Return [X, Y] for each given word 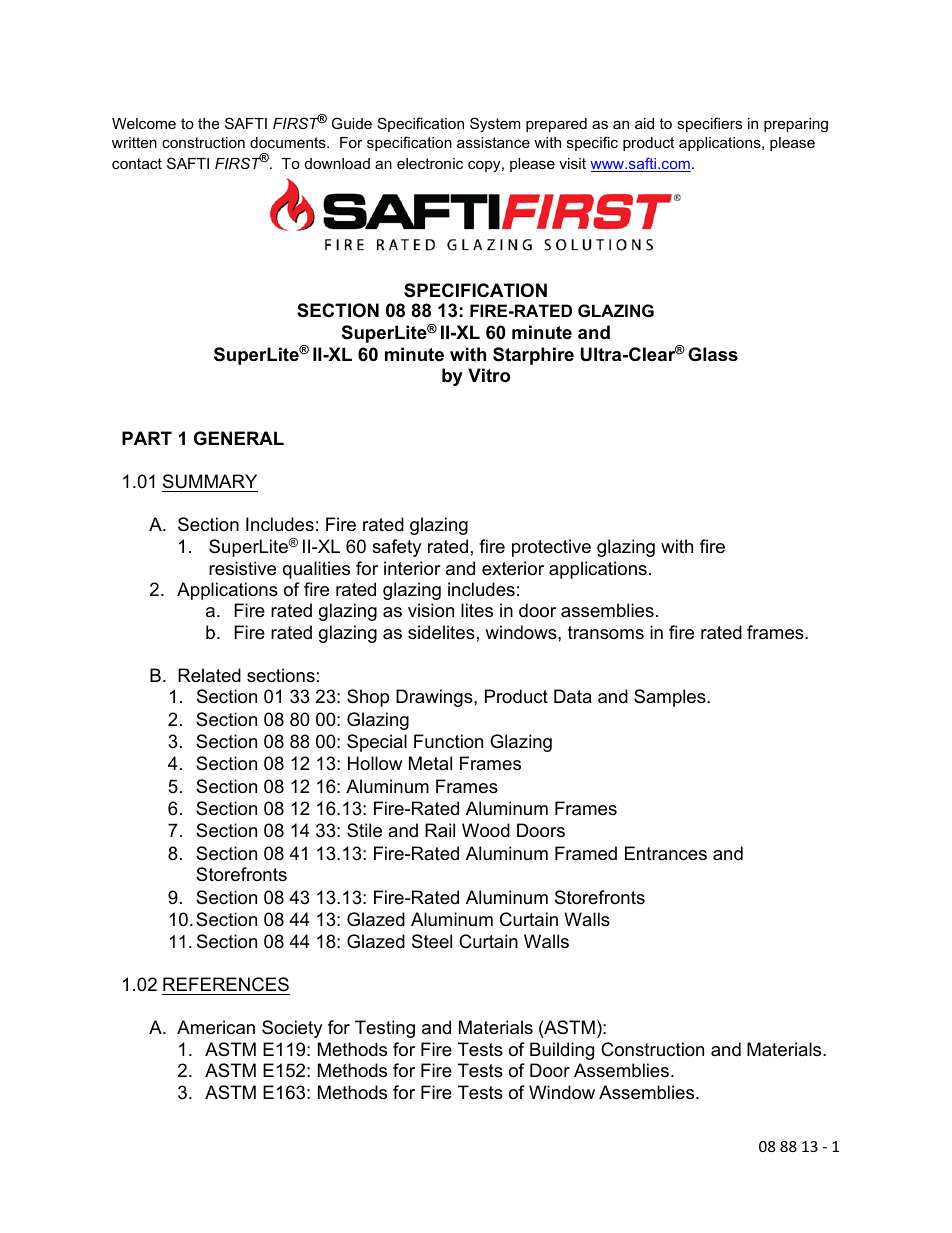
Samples [671, 698]
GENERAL [239, 438]
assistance [493, 142]
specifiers [709, 124]
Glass [713, 354]
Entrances [666, 853]
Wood [486, 830]
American [216, 1027]
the [208, 123]
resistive [242, 568]
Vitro [489, 375]
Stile [364, 830]
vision [431, 610]
